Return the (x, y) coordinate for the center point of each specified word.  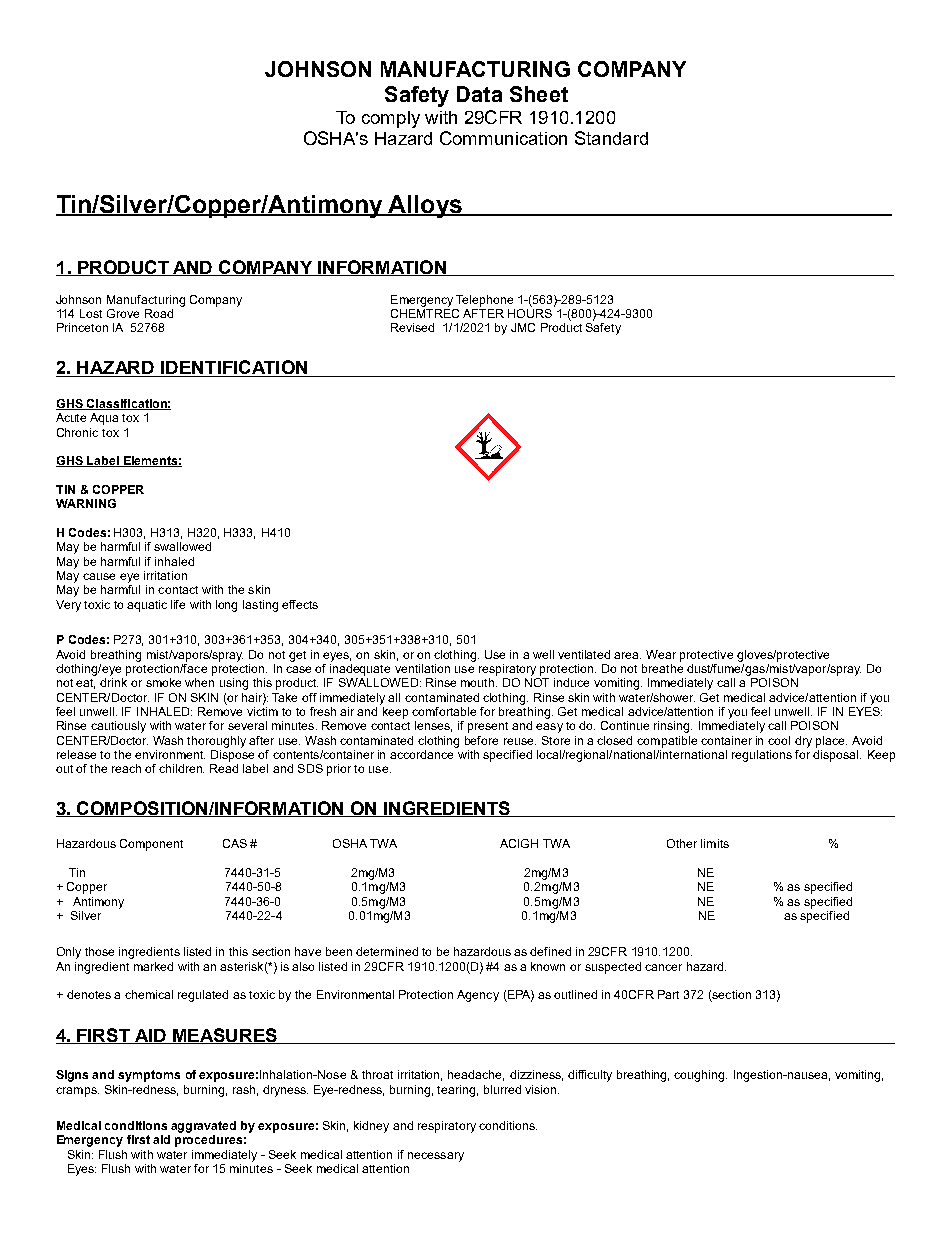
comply (391, 119)
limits (715, 843)
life (178, 604)
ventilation (422, 668)
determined (387, 951)
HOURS (531, 312)
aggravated (203, 1127)
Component (151, 845)
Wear (661, 654)
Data (479, 94)
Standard (611, 138)
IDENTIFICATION (234, 368)
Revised (412, 327)
